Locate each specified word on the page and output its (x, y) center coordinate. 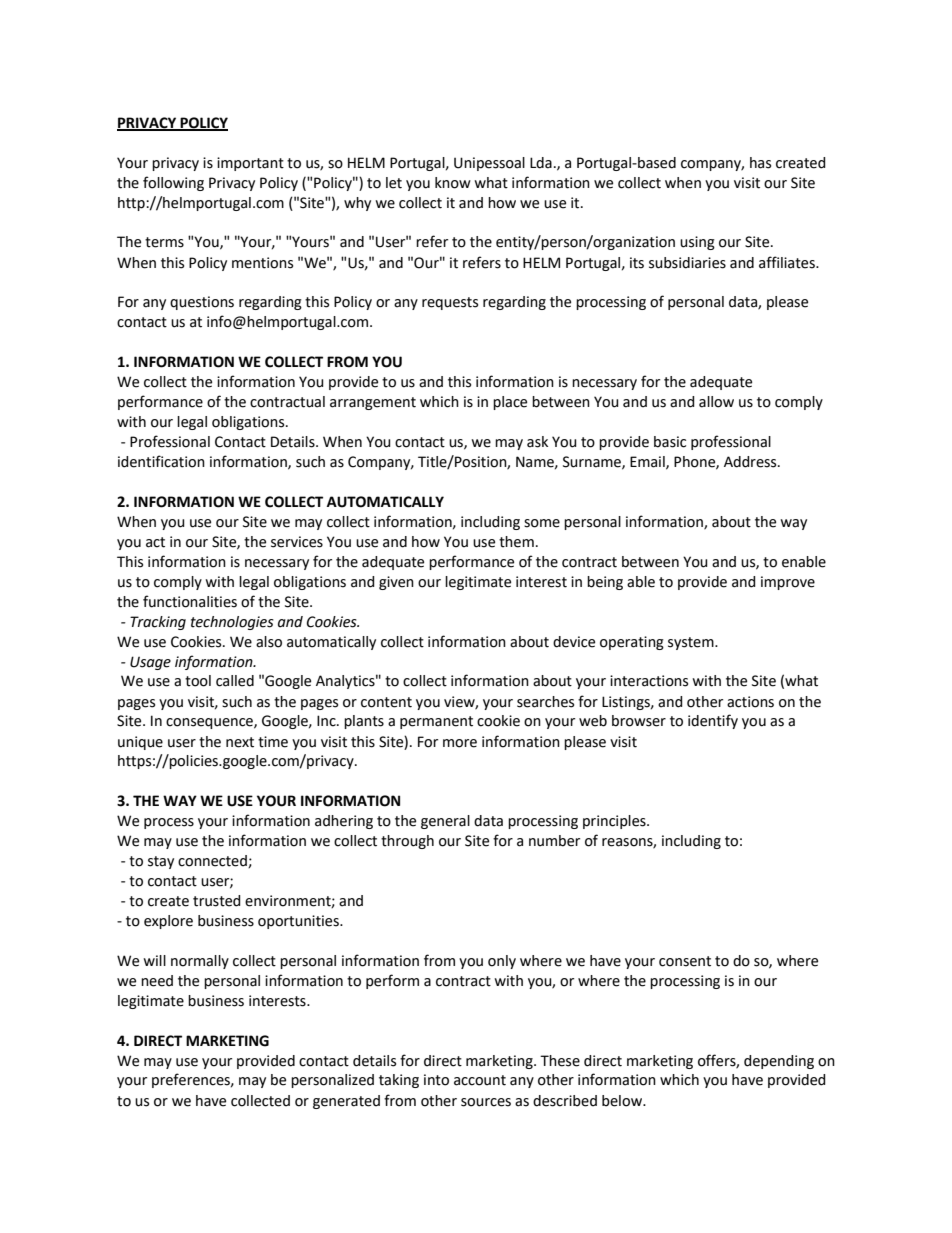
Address (751, 462)
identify (713, 721)
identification (161, 461)
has (760, 163)
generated (346, 1102)
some (542, 523)
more (460, 743)
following (173, 183)
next (240, 742)
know (453, 183)
